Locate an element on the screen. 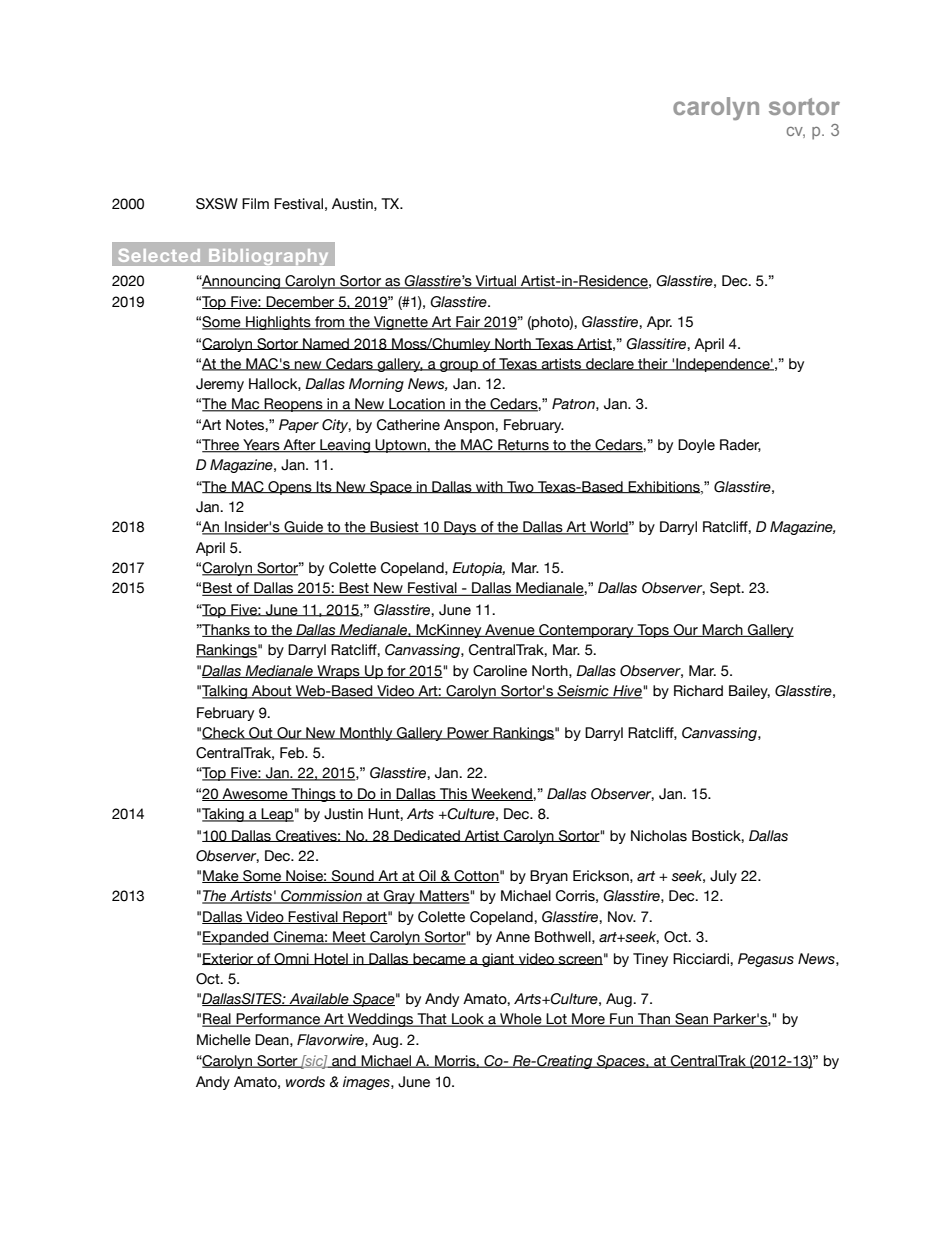 The height and width of the screenshot is (1233, 952). March is located at coordinates (723, 630).
